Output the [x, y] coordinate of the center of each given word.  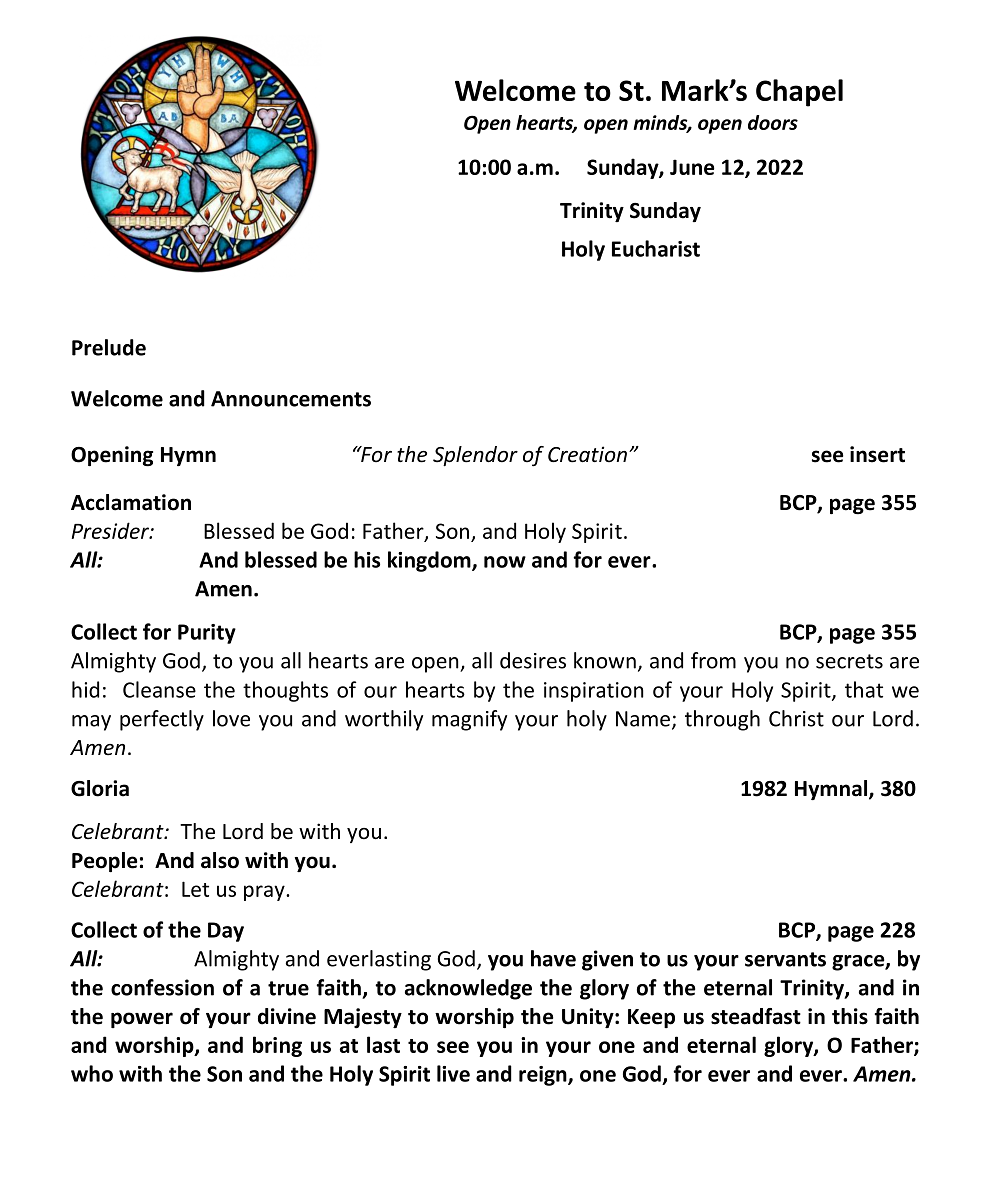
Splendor [475, 456]
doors [773, 122]
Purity [207, 634]
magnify [469, 720]
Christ [796, 718]
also [220, 860]
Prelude [109, 347]
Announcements [291, 399]
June [692, 167]
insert [877, 454]
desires [533, 660]
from [713, 660]
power [142, 1020]
